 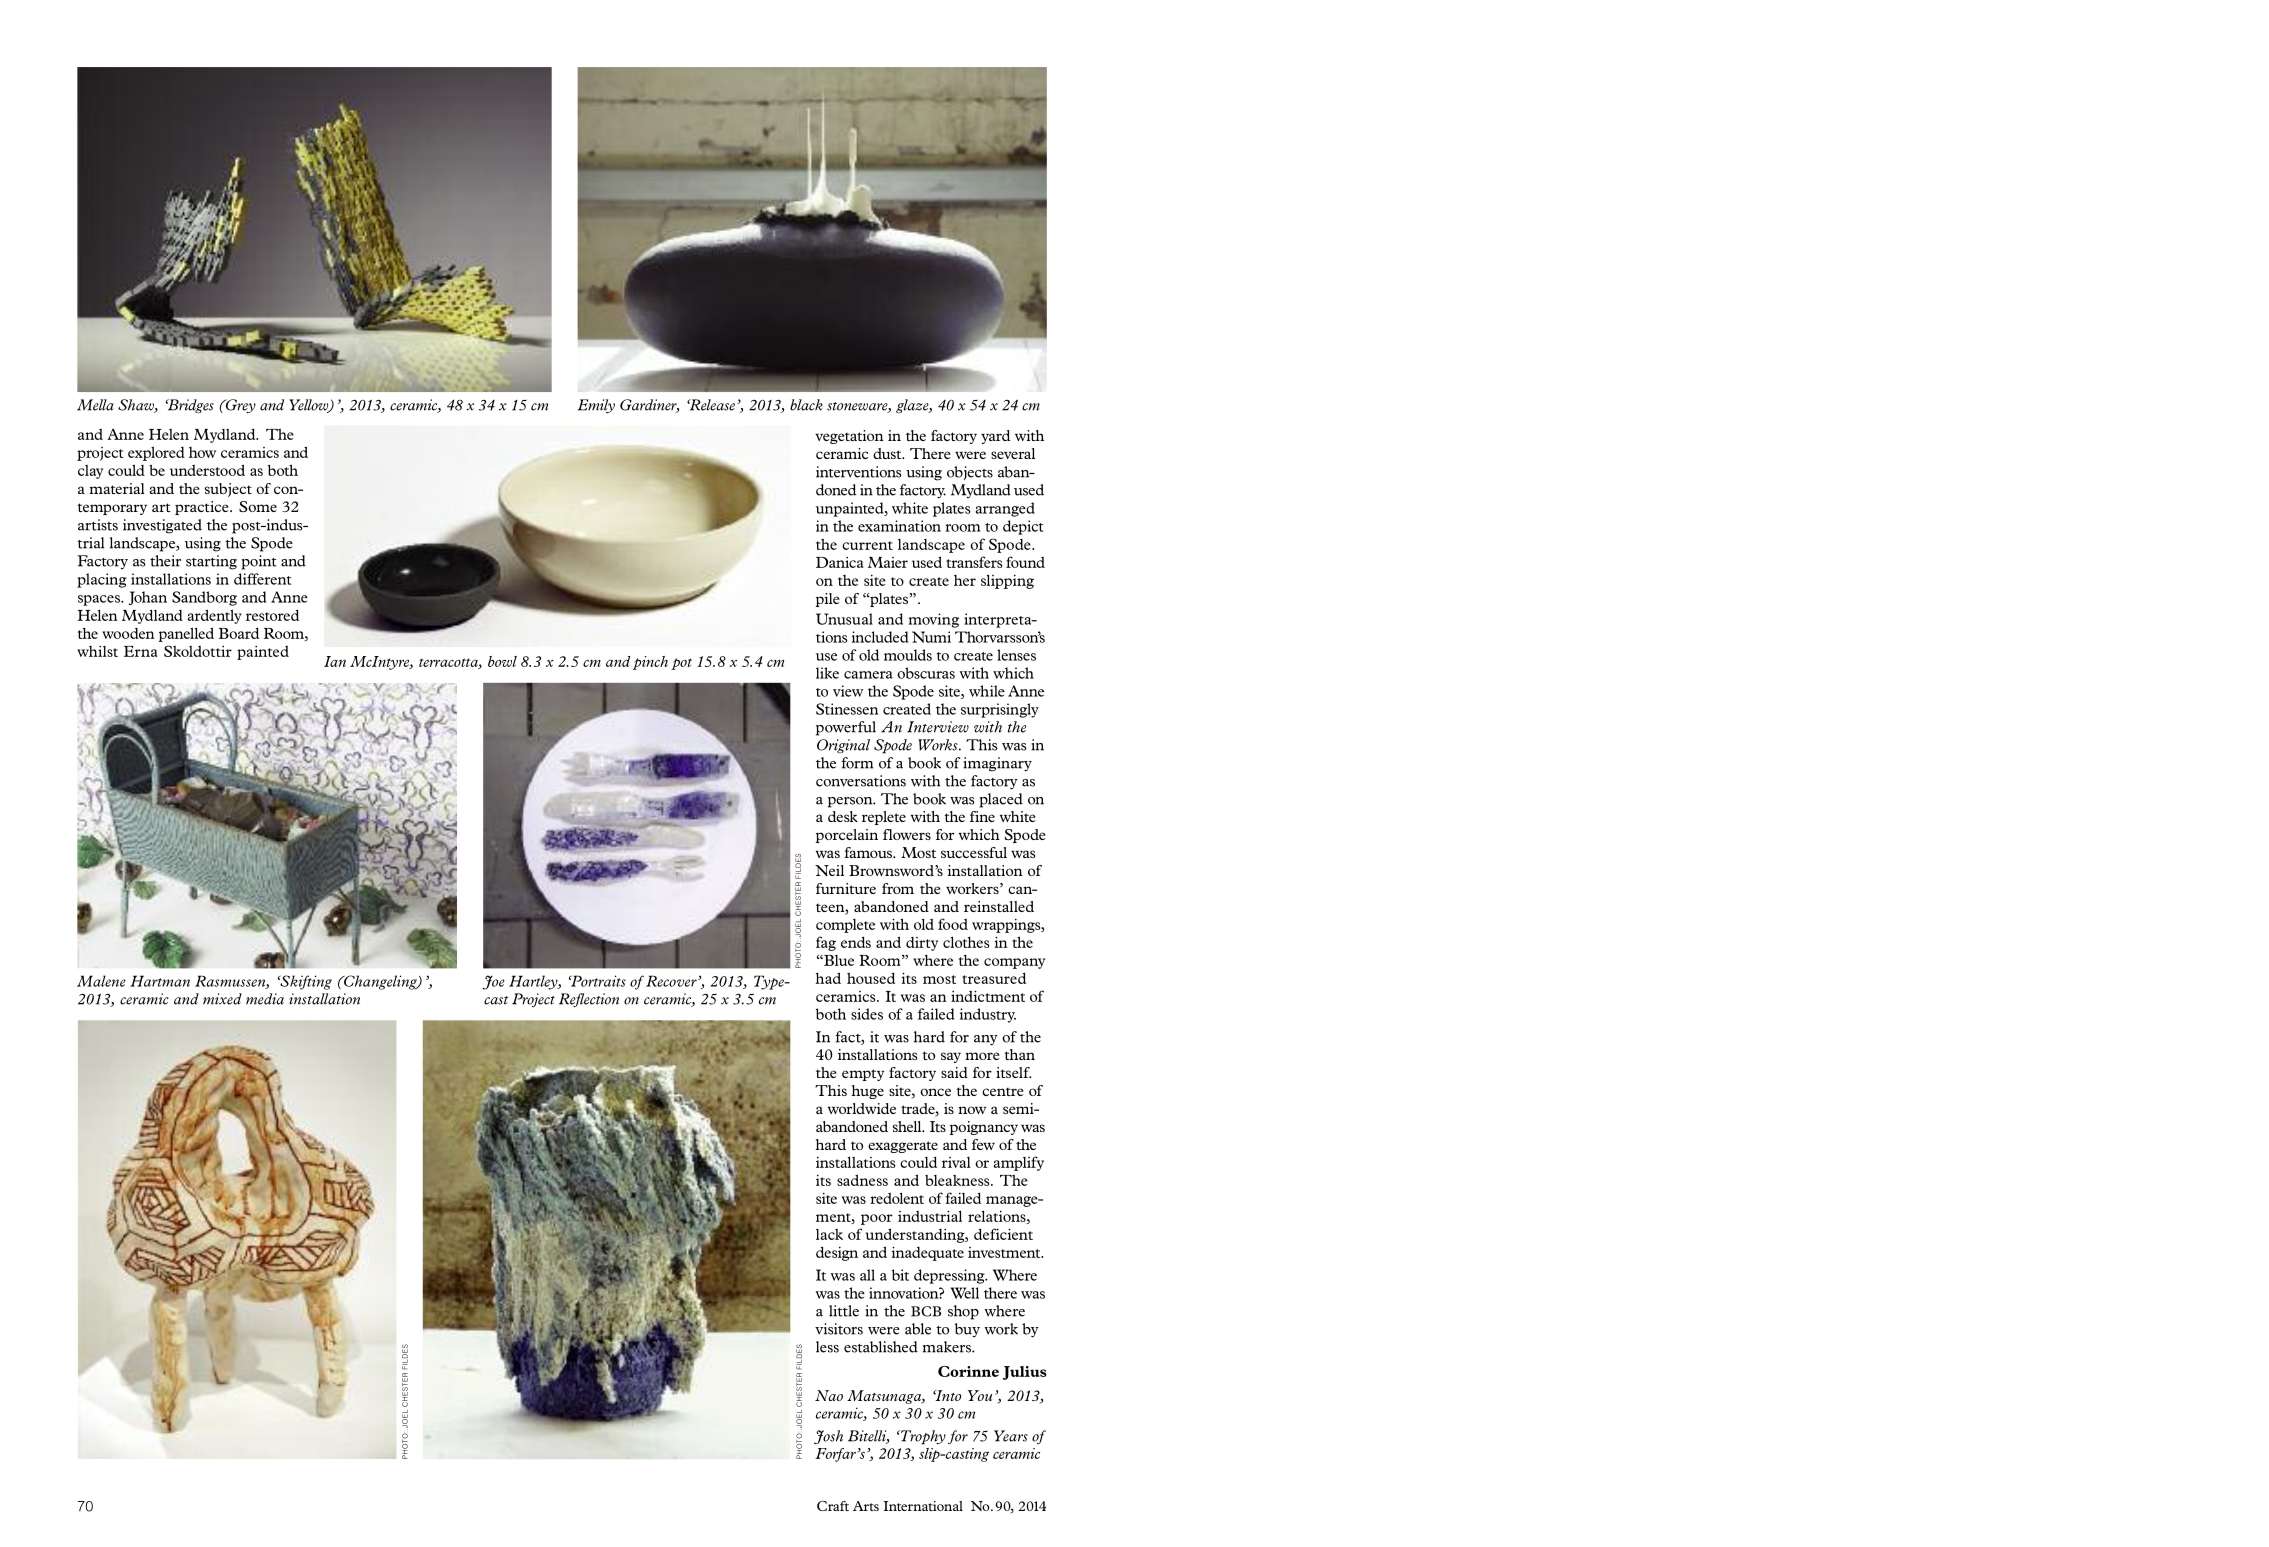 What do you see at coordinates (837, 1253) in the document?
I see `design` at bounding box center [837, 1253].
